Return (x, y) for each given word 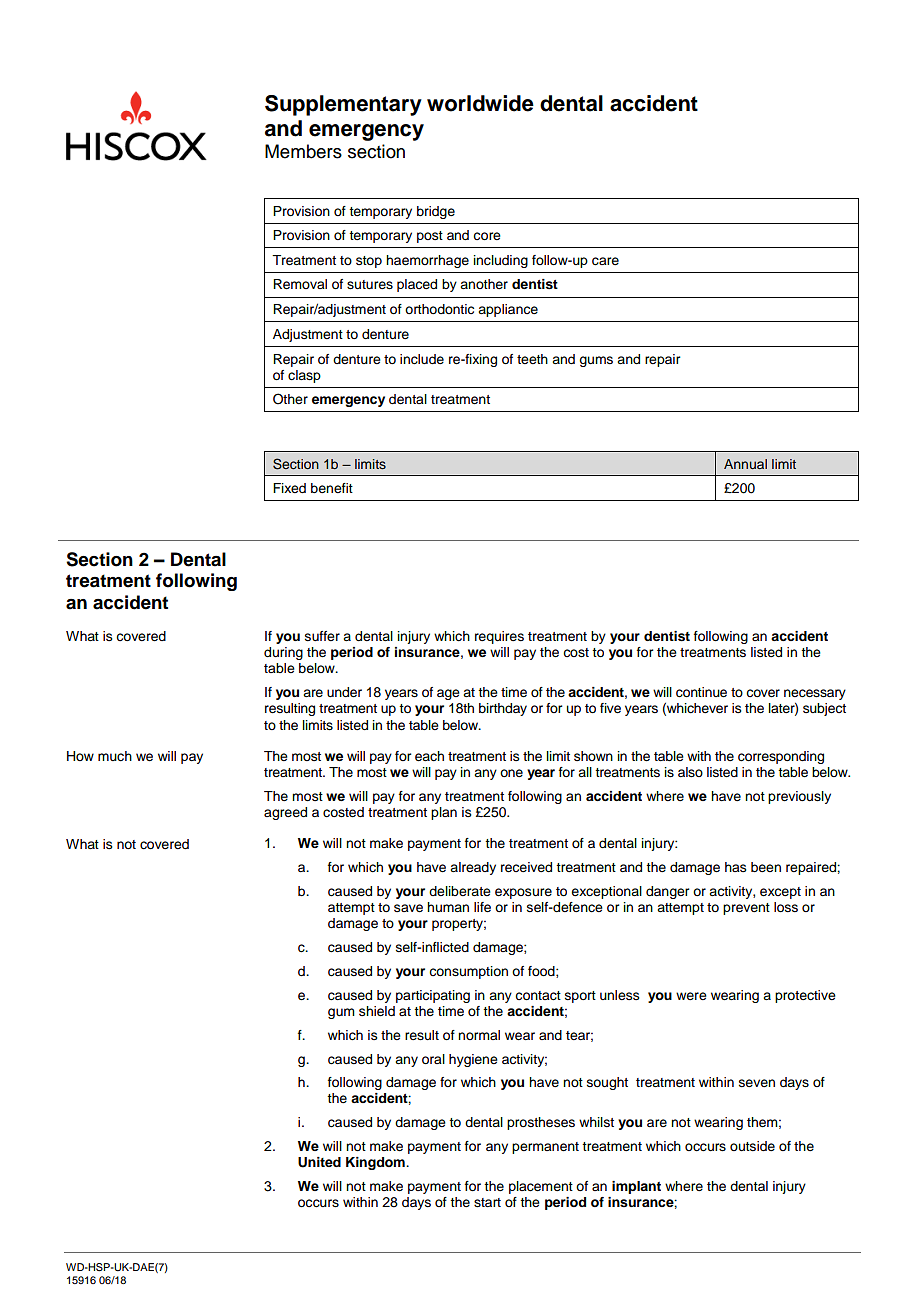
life (482, 907)
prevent (746, 909)
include (422, 359)
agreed (285, 813)
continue (701, 692)
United (319, 1162)
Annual (745, 464)
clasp (304, 376)
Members (303, 151)
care (605, 261)
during (283, 653)
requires (499, 637)
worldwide (480, 103)
